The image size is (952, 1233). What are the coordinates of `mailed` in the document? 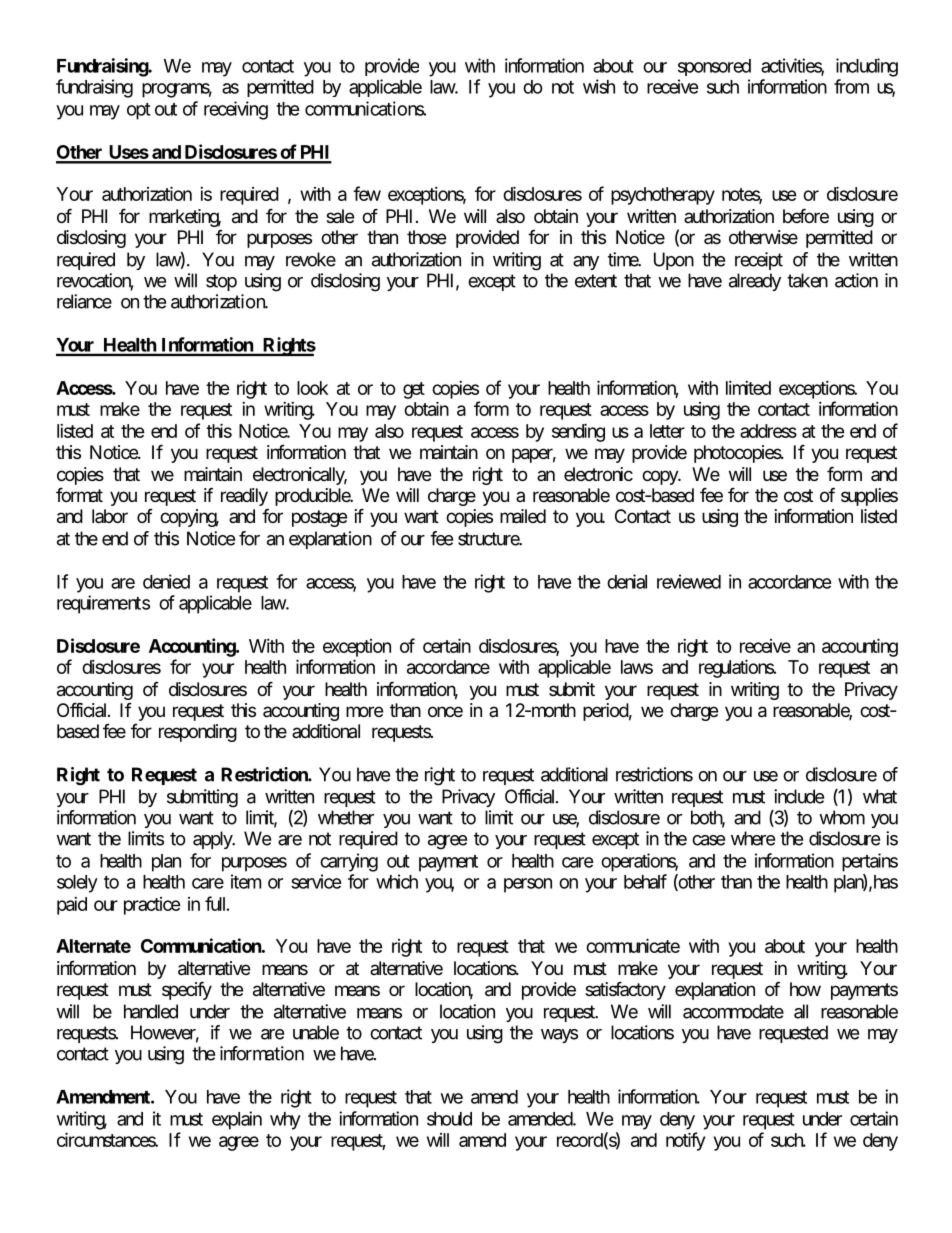 It's located at (523, 516).
